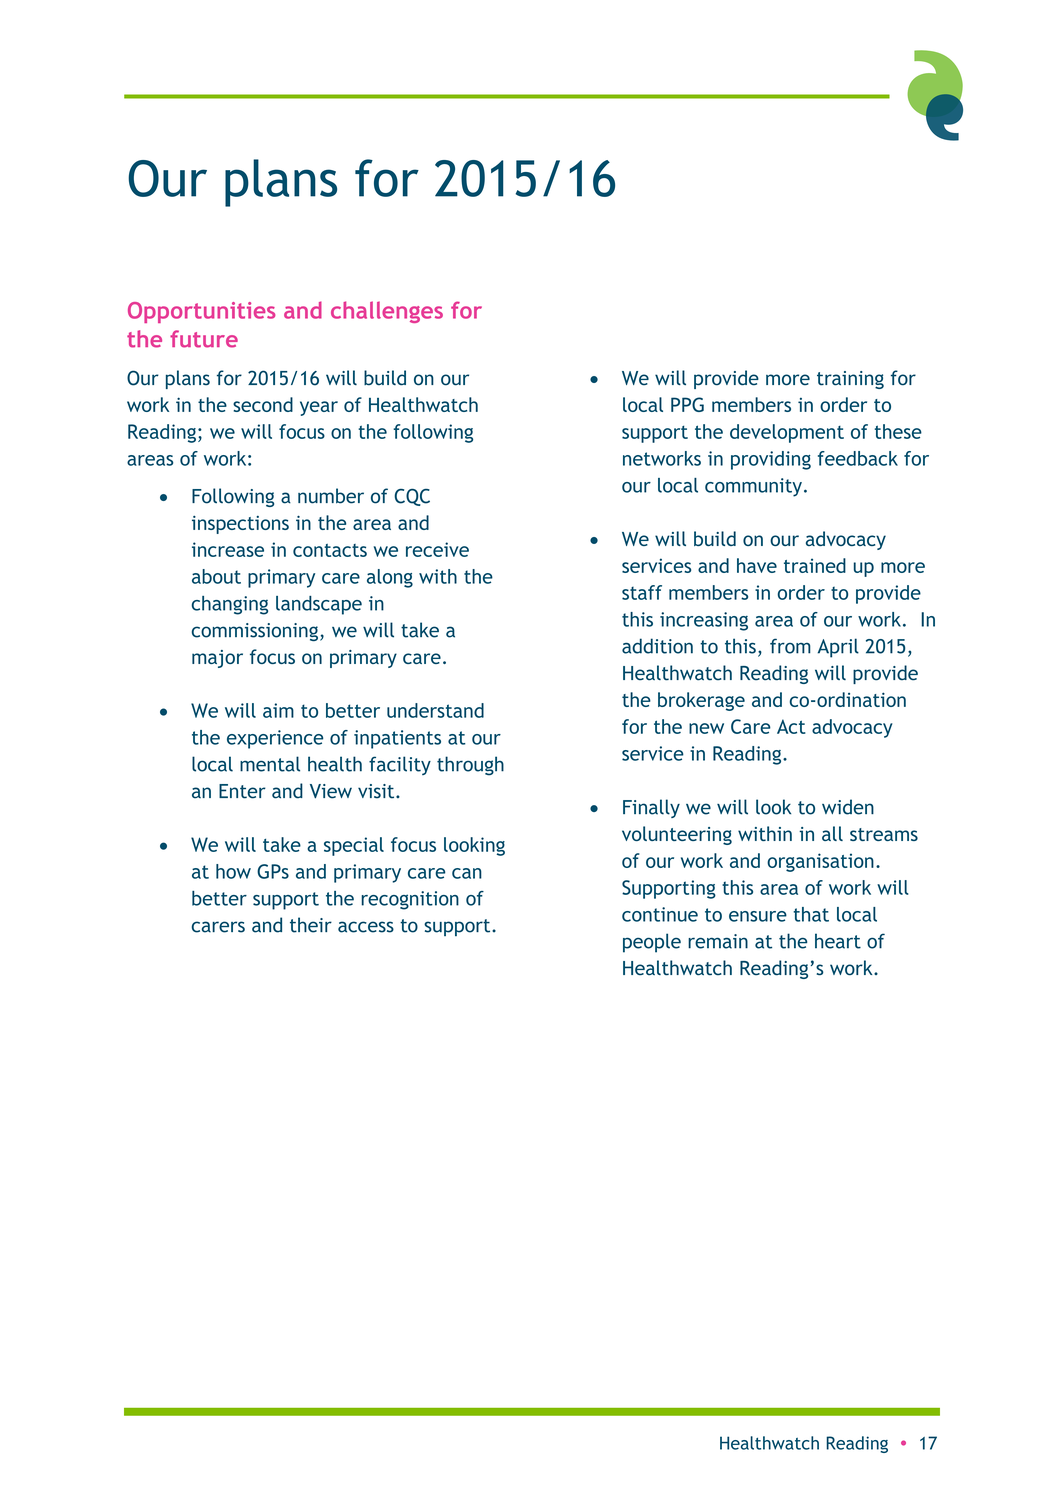  What do you see at coordinates (652, 943) in the screenshot?
I see `people` at bounding box center [652, 943].
